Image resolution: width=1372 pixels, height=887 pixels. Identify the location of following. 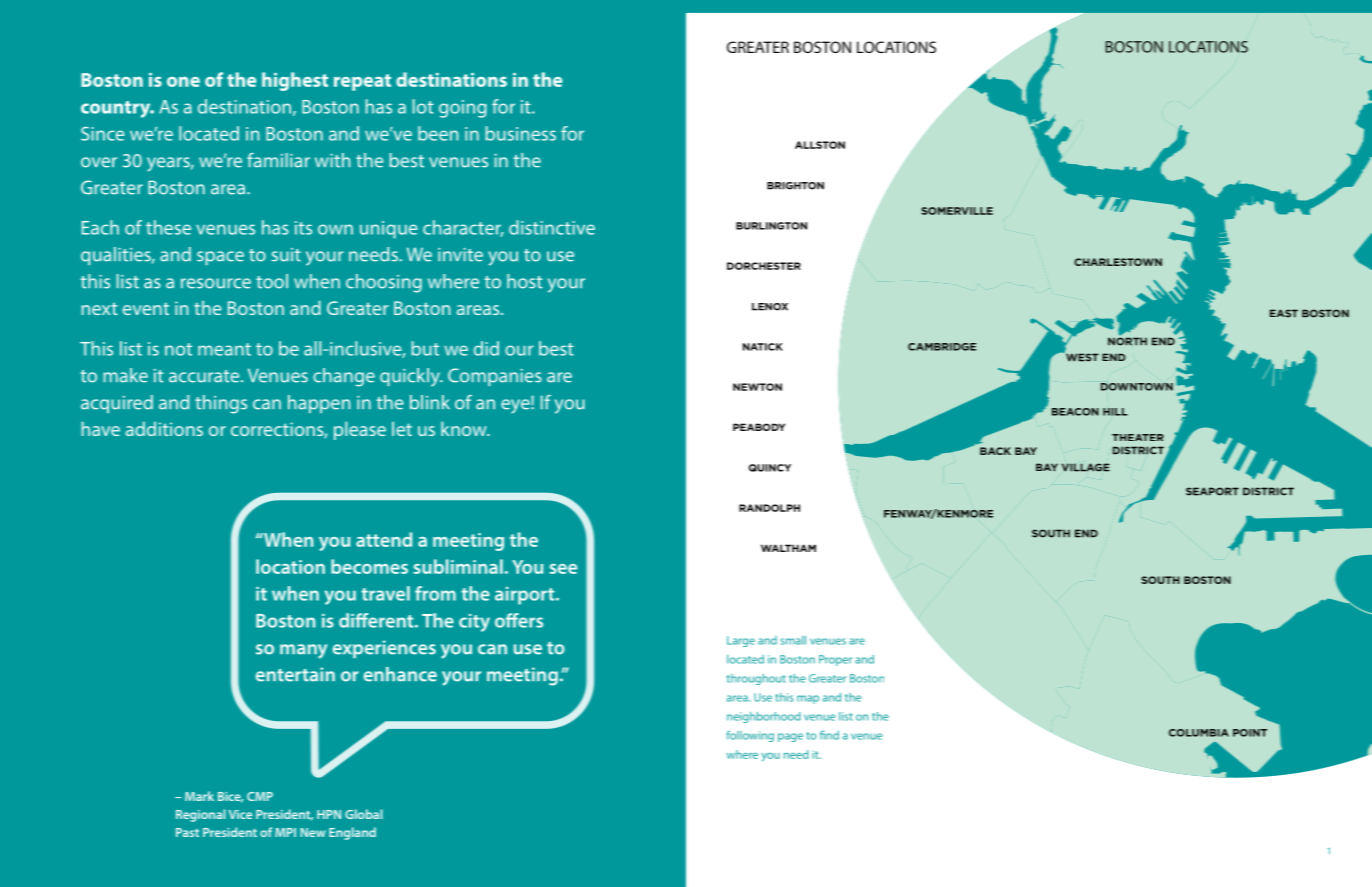
(750, 736).
